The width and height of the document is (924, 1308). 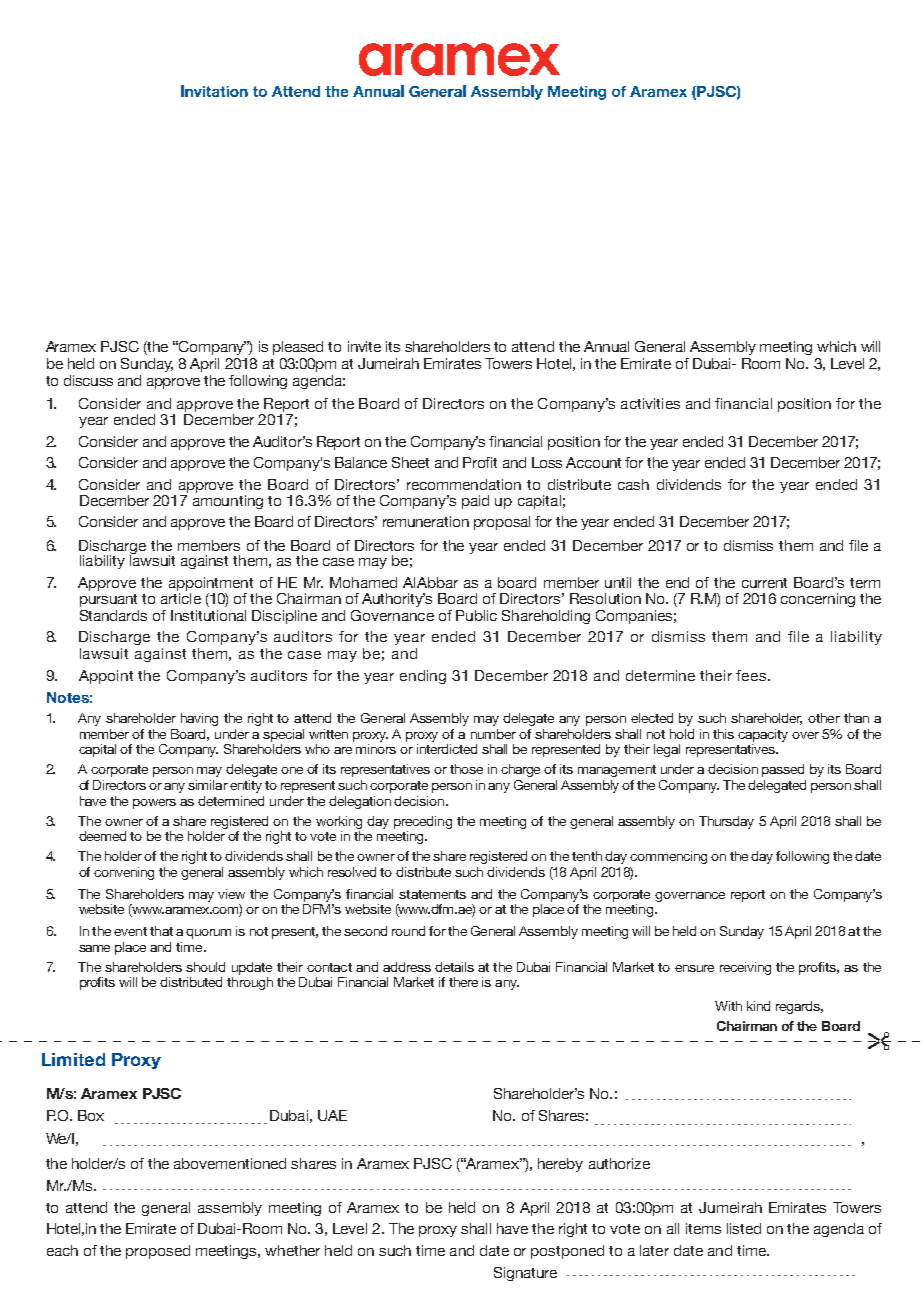 I want to click on powers, so click(x=154, y=804).
